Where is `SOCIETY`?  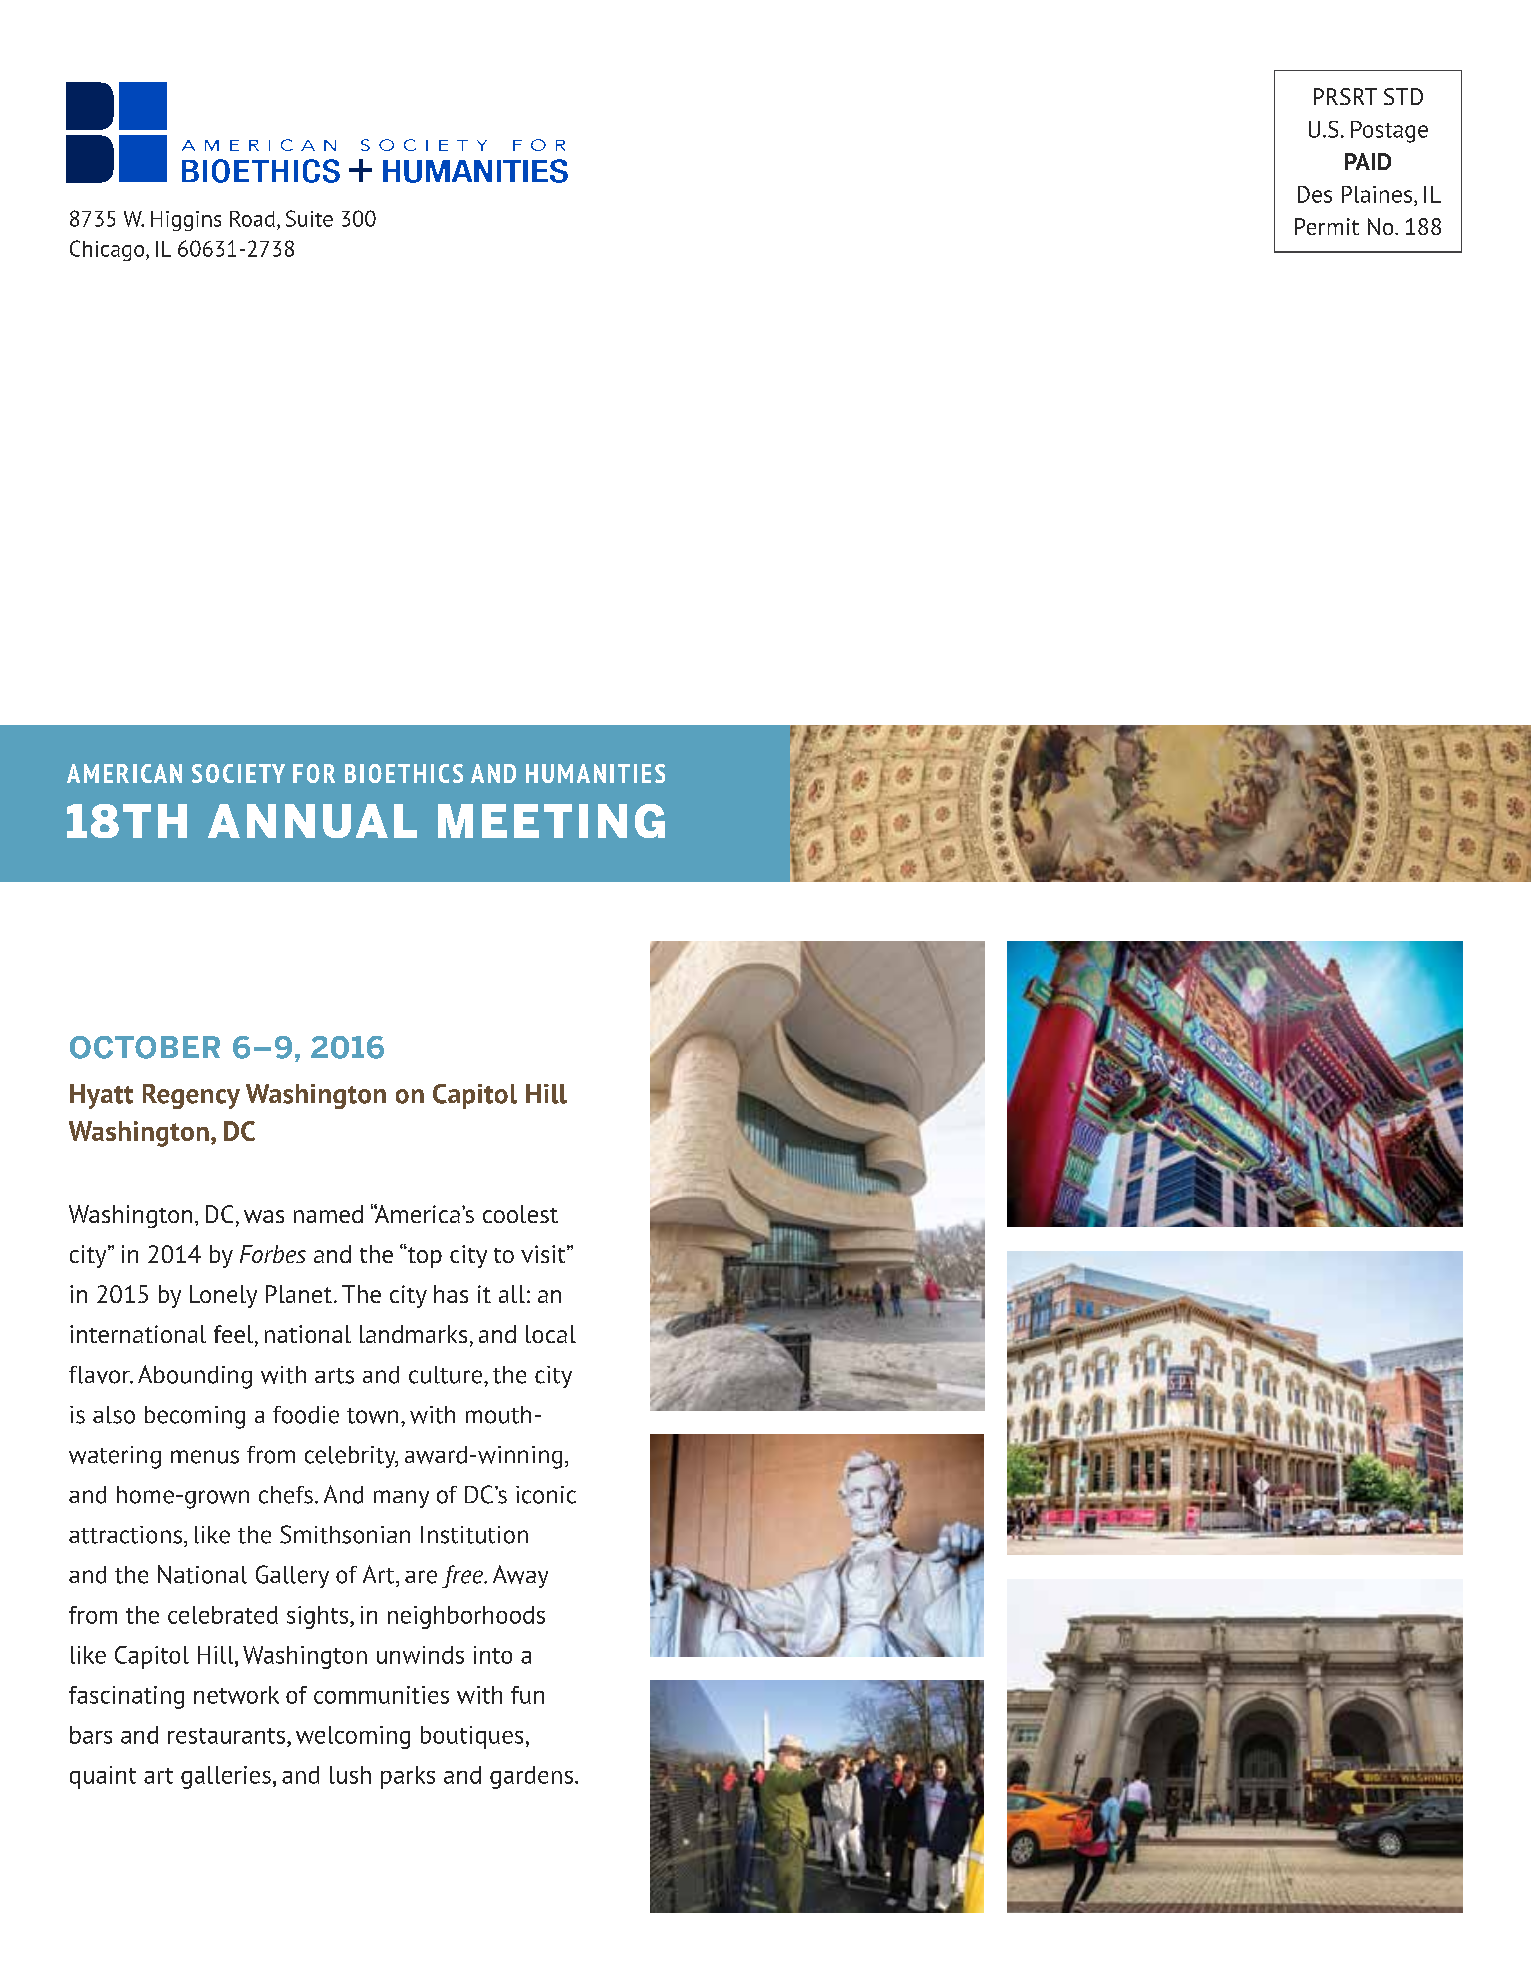
SOCIETY is located at coordinates (238, 773).
